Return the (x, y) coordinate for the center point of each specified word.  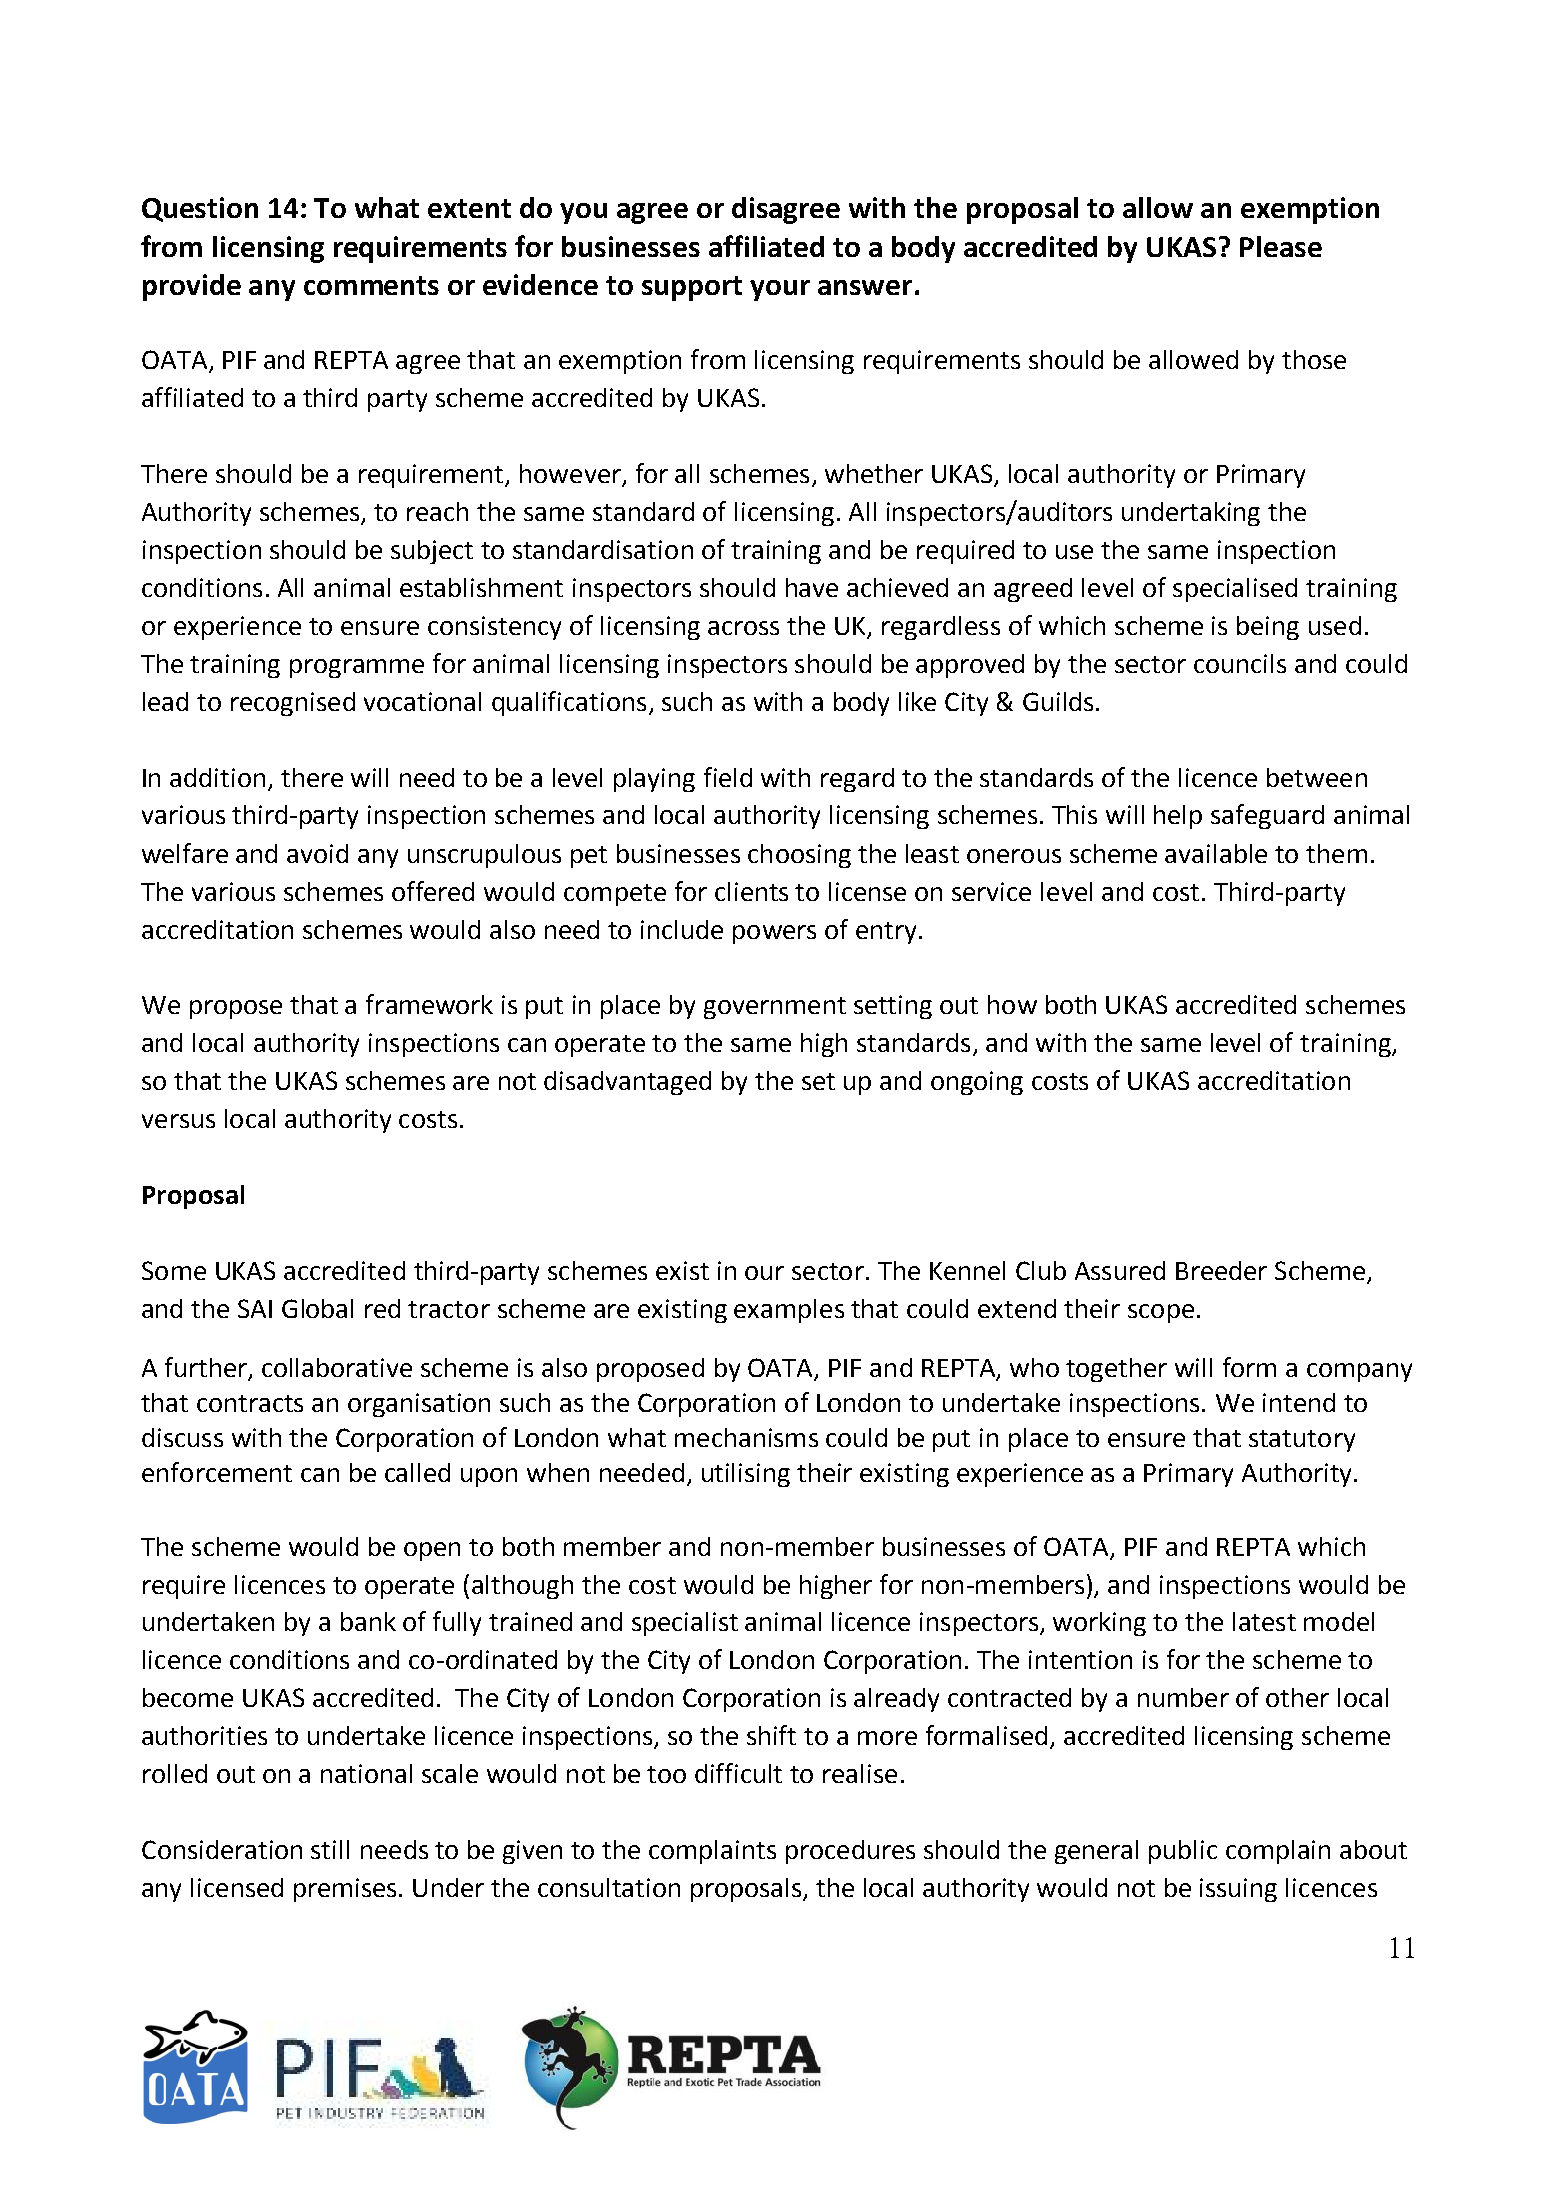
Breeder (1221, 1270)
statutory (1302, 1441)
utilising (746, 1475)
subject (432, 552)
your (780, 290)
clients (751, 891)
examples (789, 1311)
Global (317, 1308)
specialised (1235, 590)
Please (1281, 246)
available (1216, 853)
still (330, 1849)
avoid (317, 853)
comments (371, 285)
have (812, 587)
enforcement (217, 1472)
